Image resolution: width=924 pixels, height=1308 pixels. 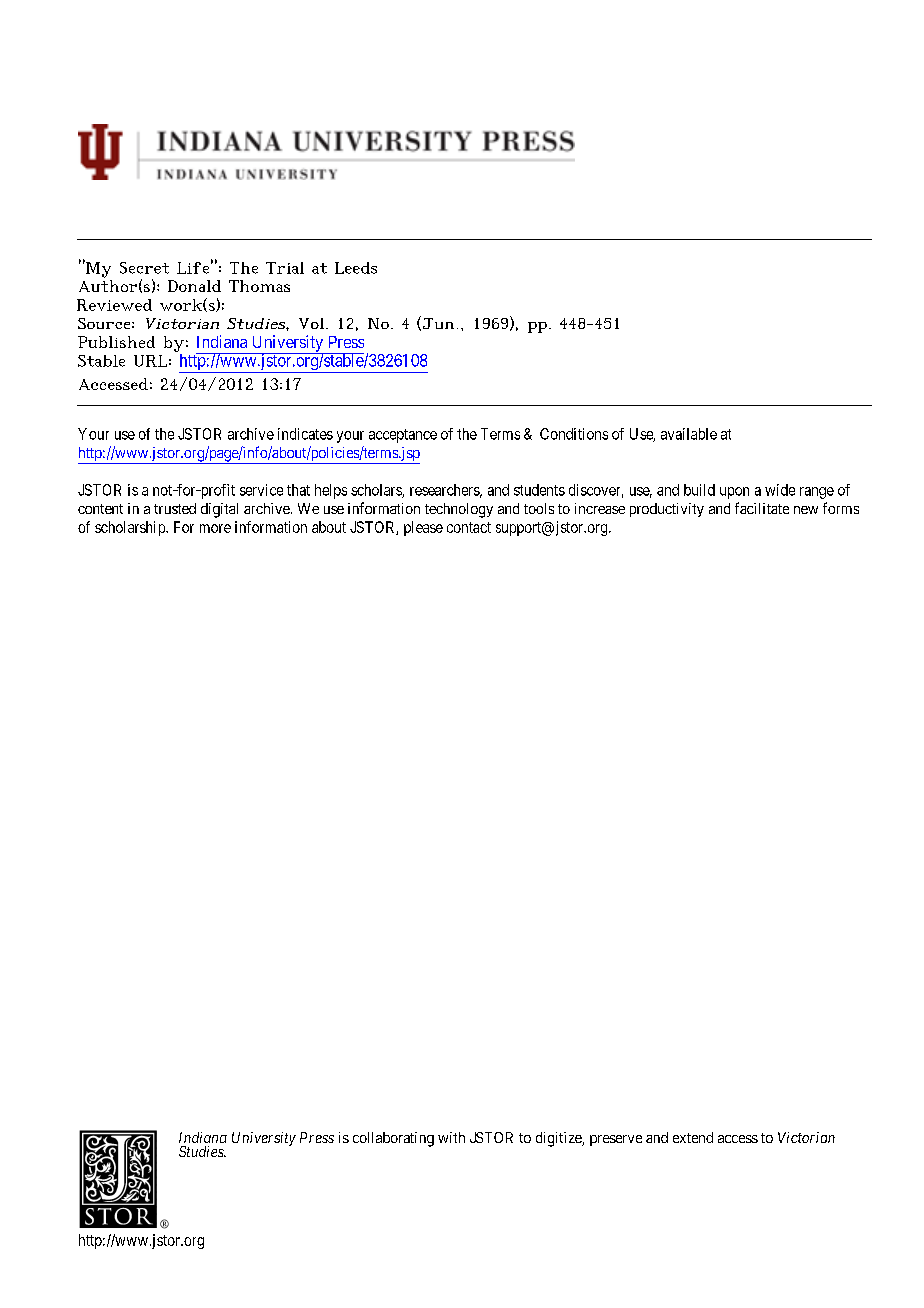 I want to click on available, so click(x=689, y=434).
